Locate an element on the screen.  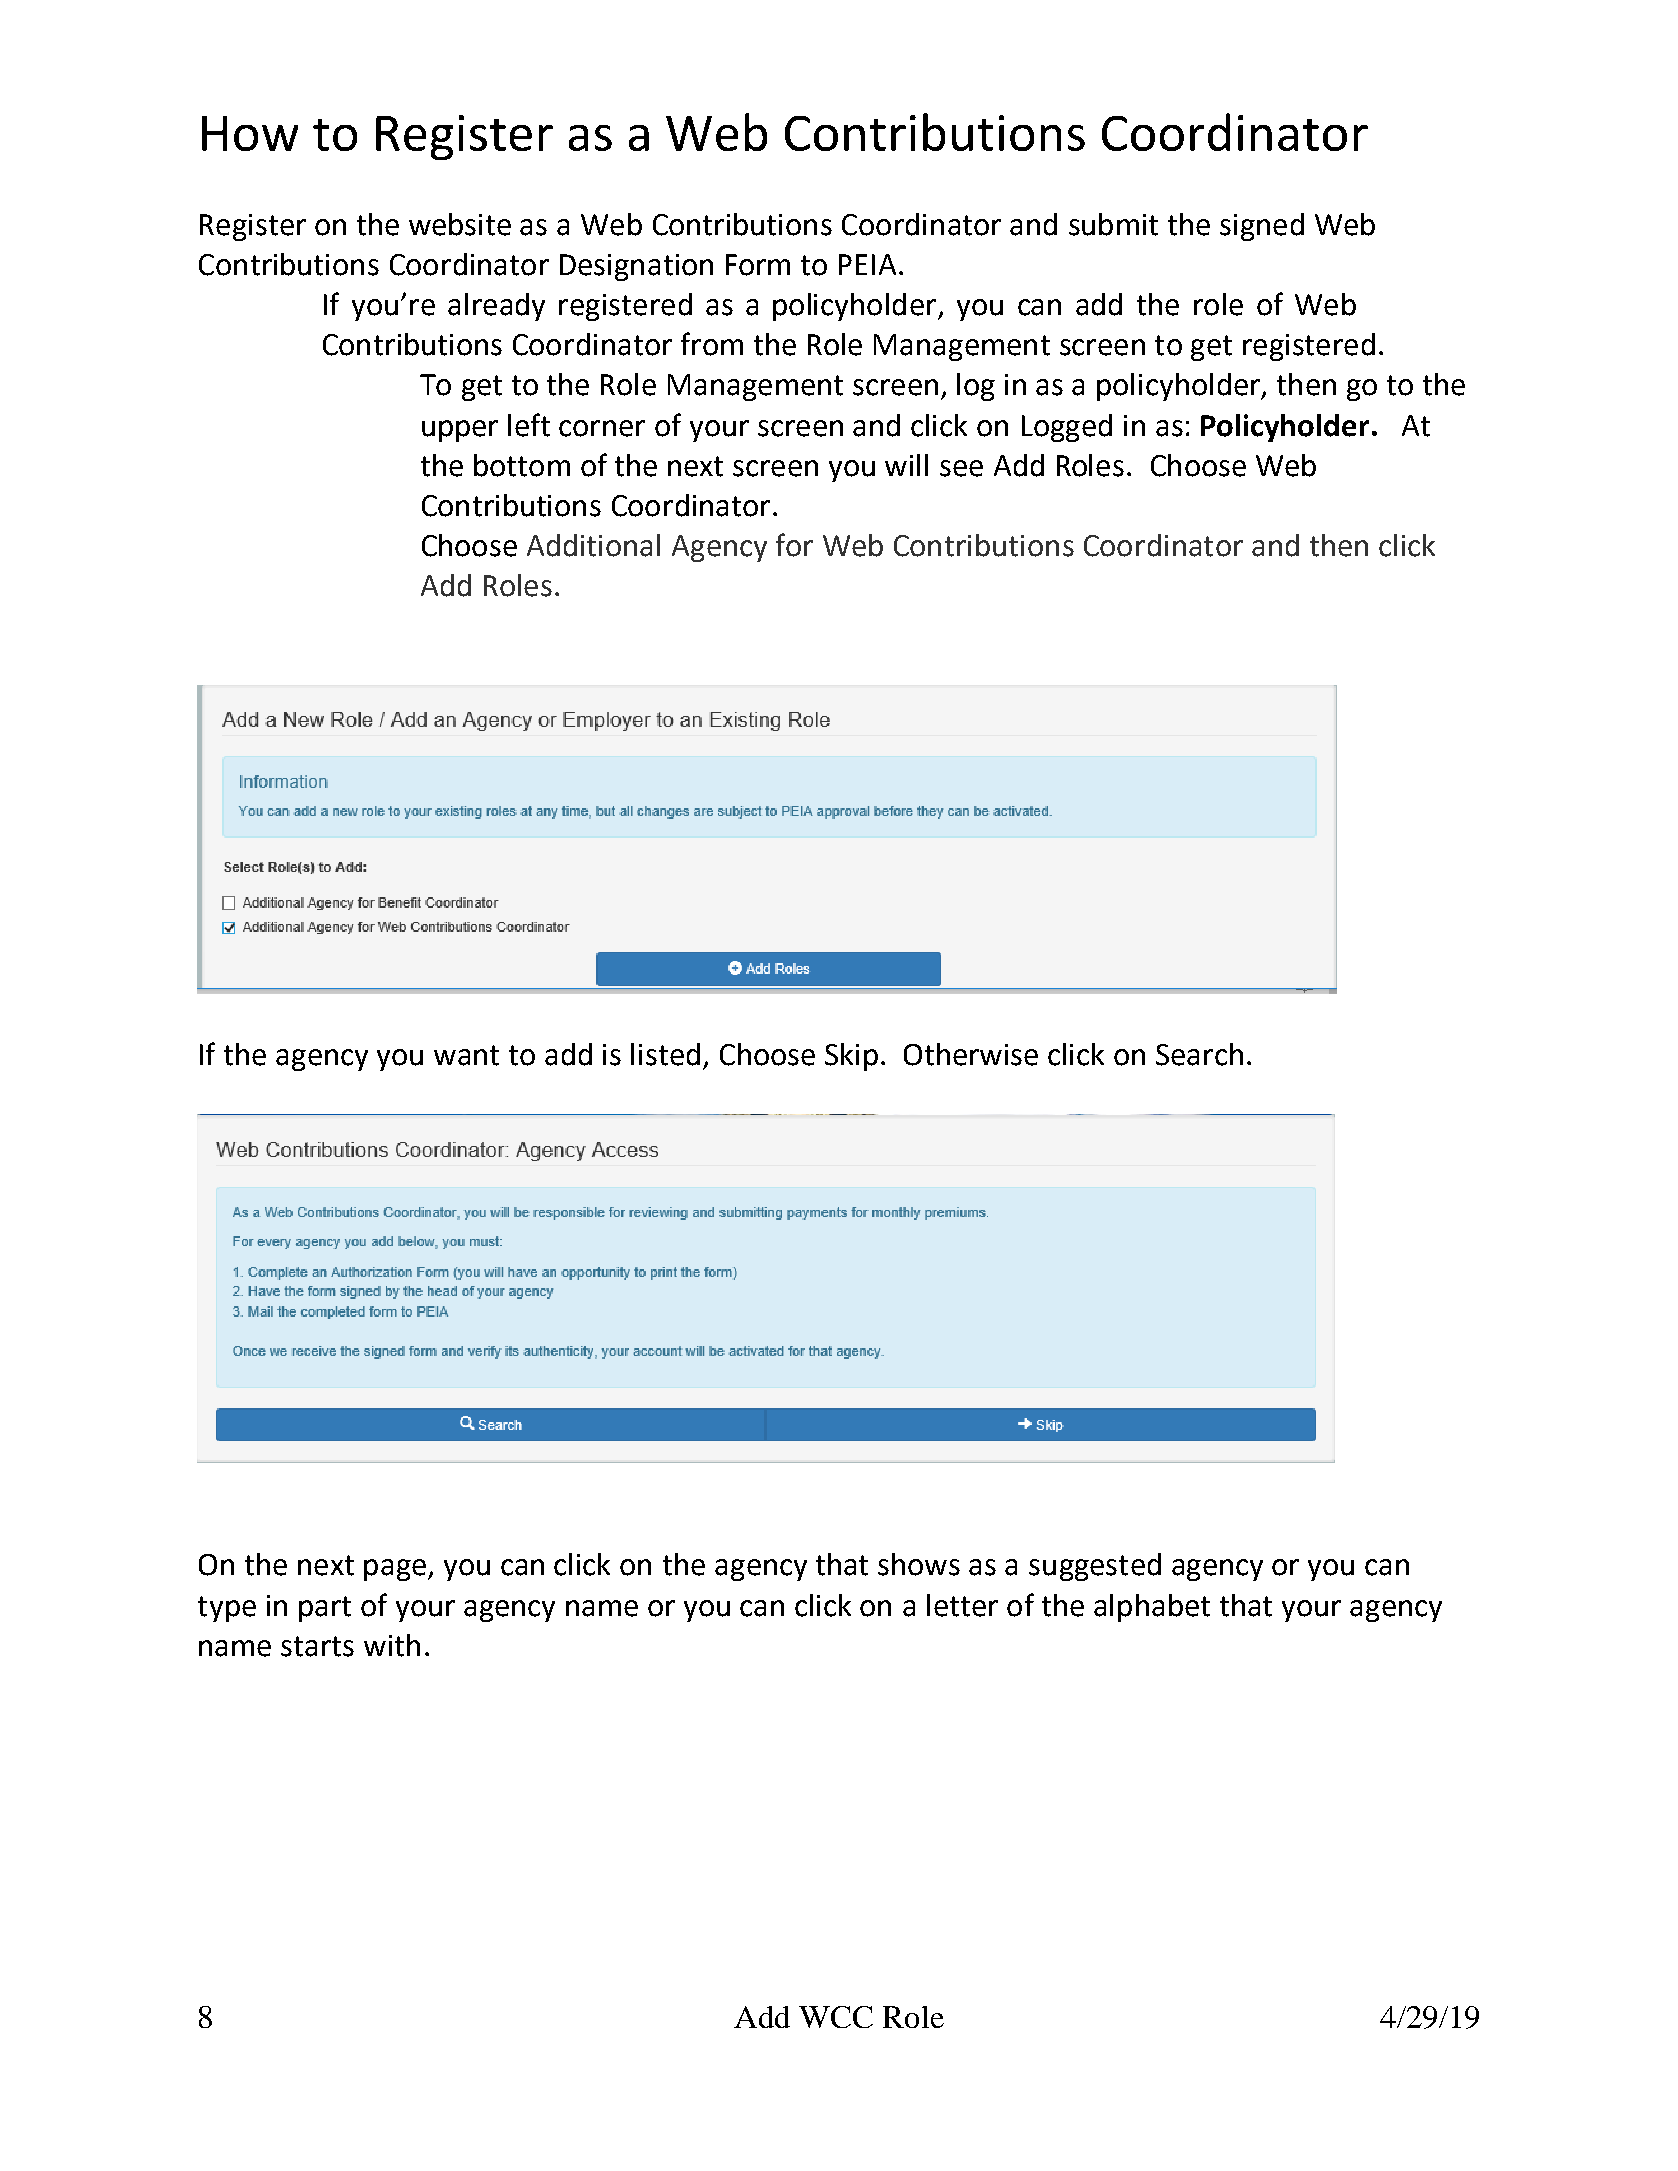
upper is located at coordinates (460, 431).
